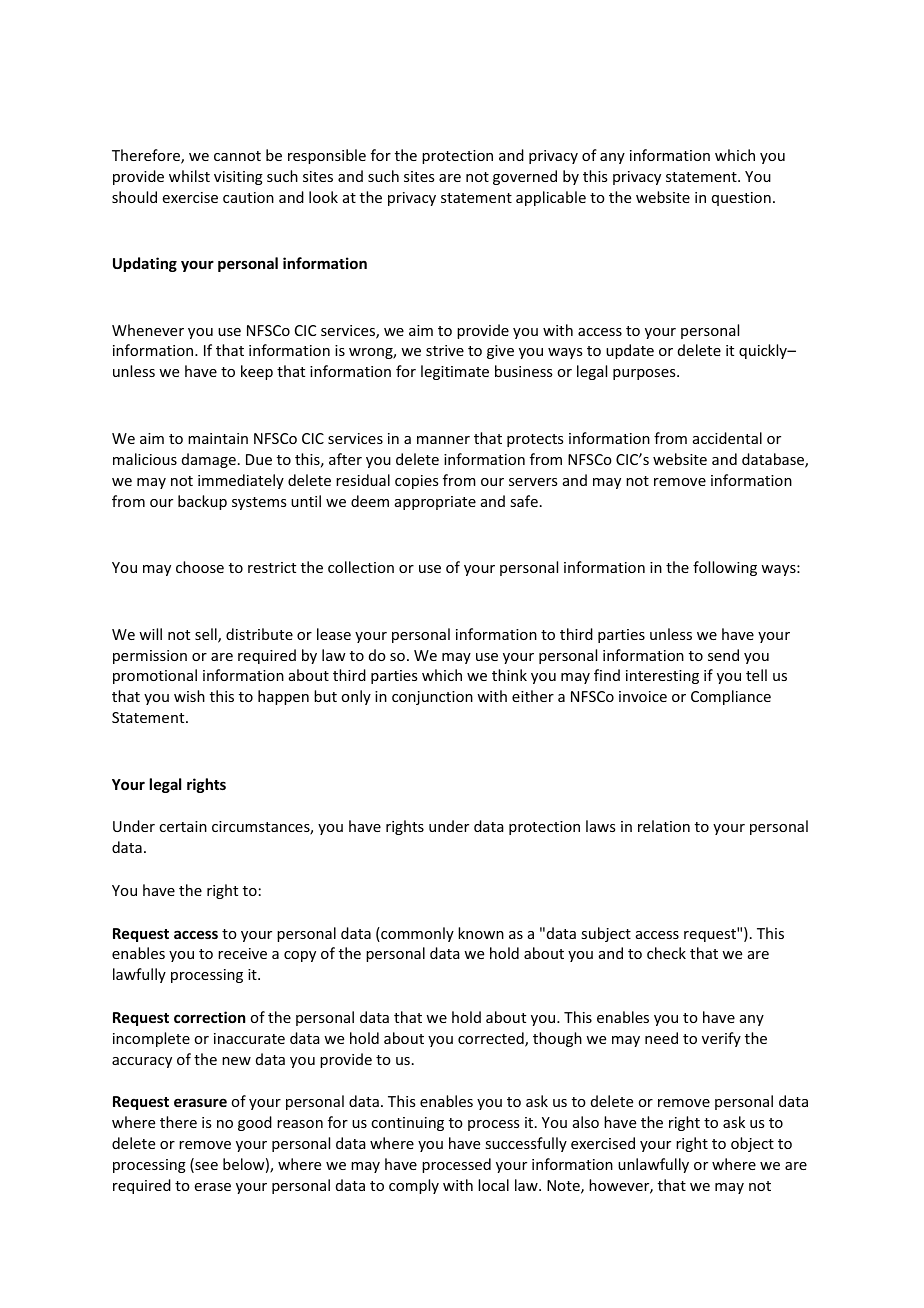  Describe the element at coordinates (741, 199) in the screenshot. I see `question` at that location.
